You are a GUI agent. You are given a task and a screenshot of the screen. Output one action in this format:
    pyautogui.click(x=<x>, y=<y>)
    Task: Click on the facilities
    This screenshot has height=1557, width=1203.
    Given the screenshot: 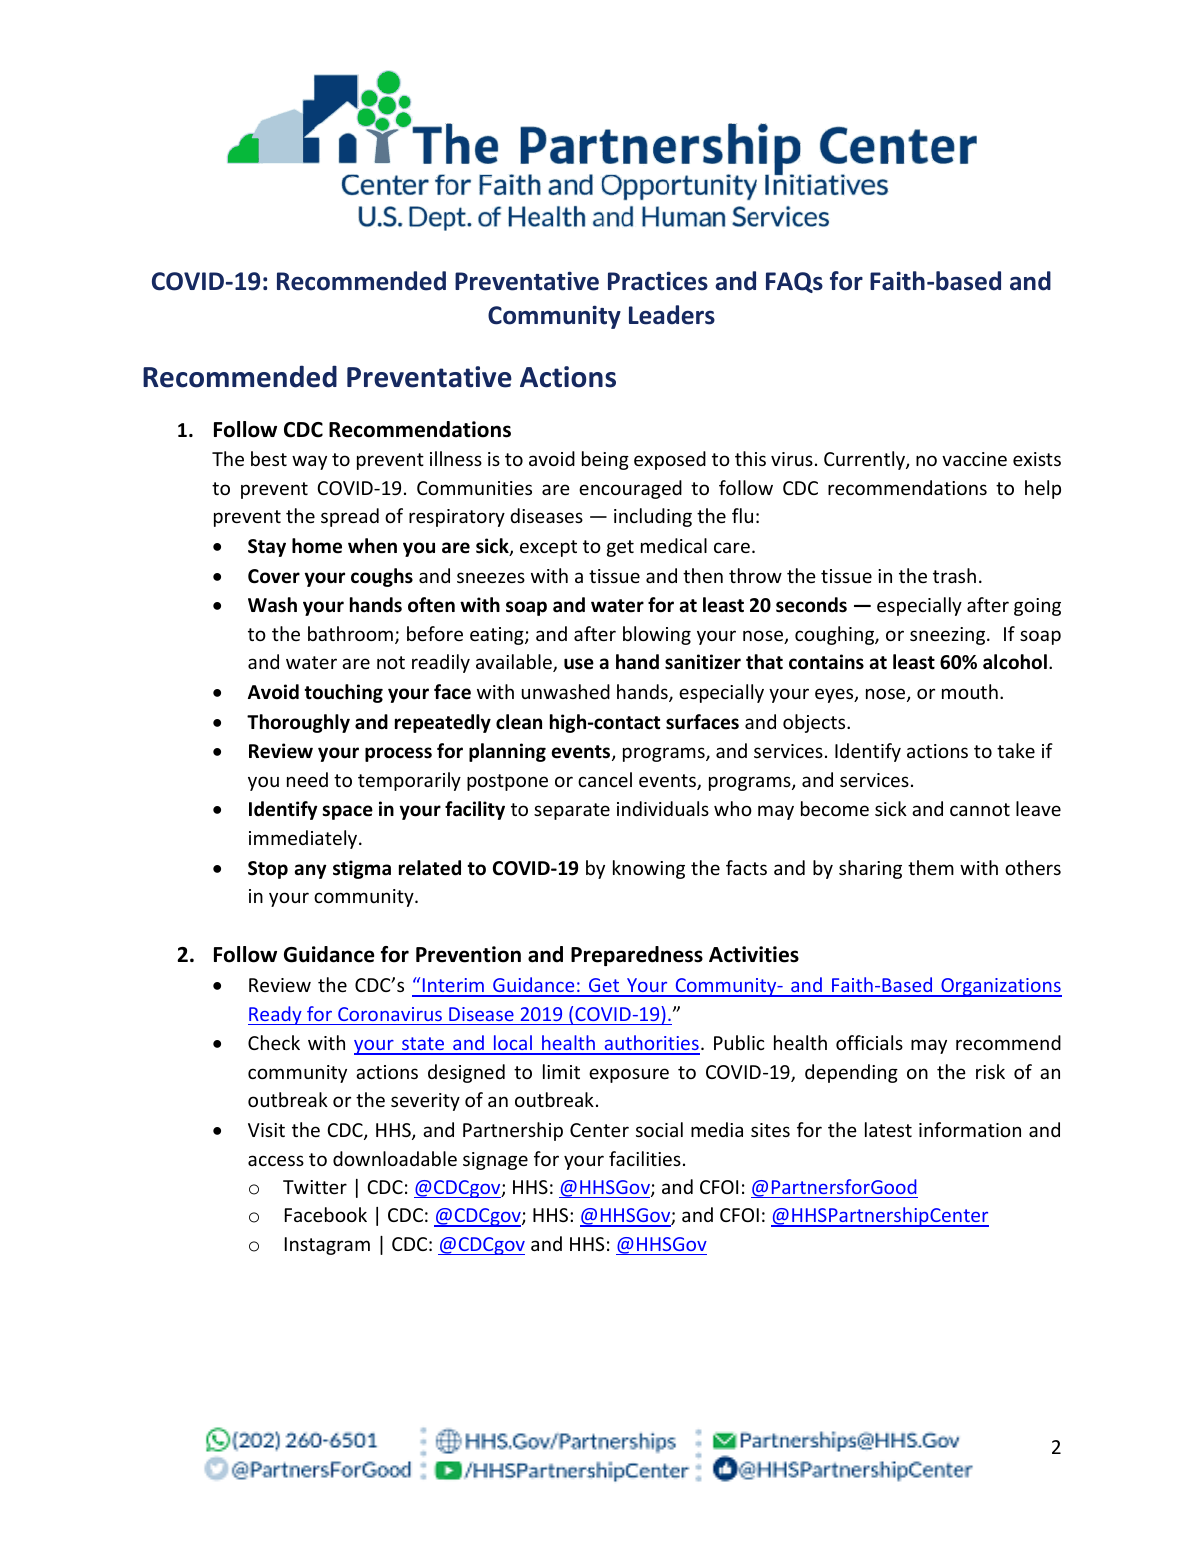 What is the action you would take?
    pyautogui.click(x=645, y=1158)
